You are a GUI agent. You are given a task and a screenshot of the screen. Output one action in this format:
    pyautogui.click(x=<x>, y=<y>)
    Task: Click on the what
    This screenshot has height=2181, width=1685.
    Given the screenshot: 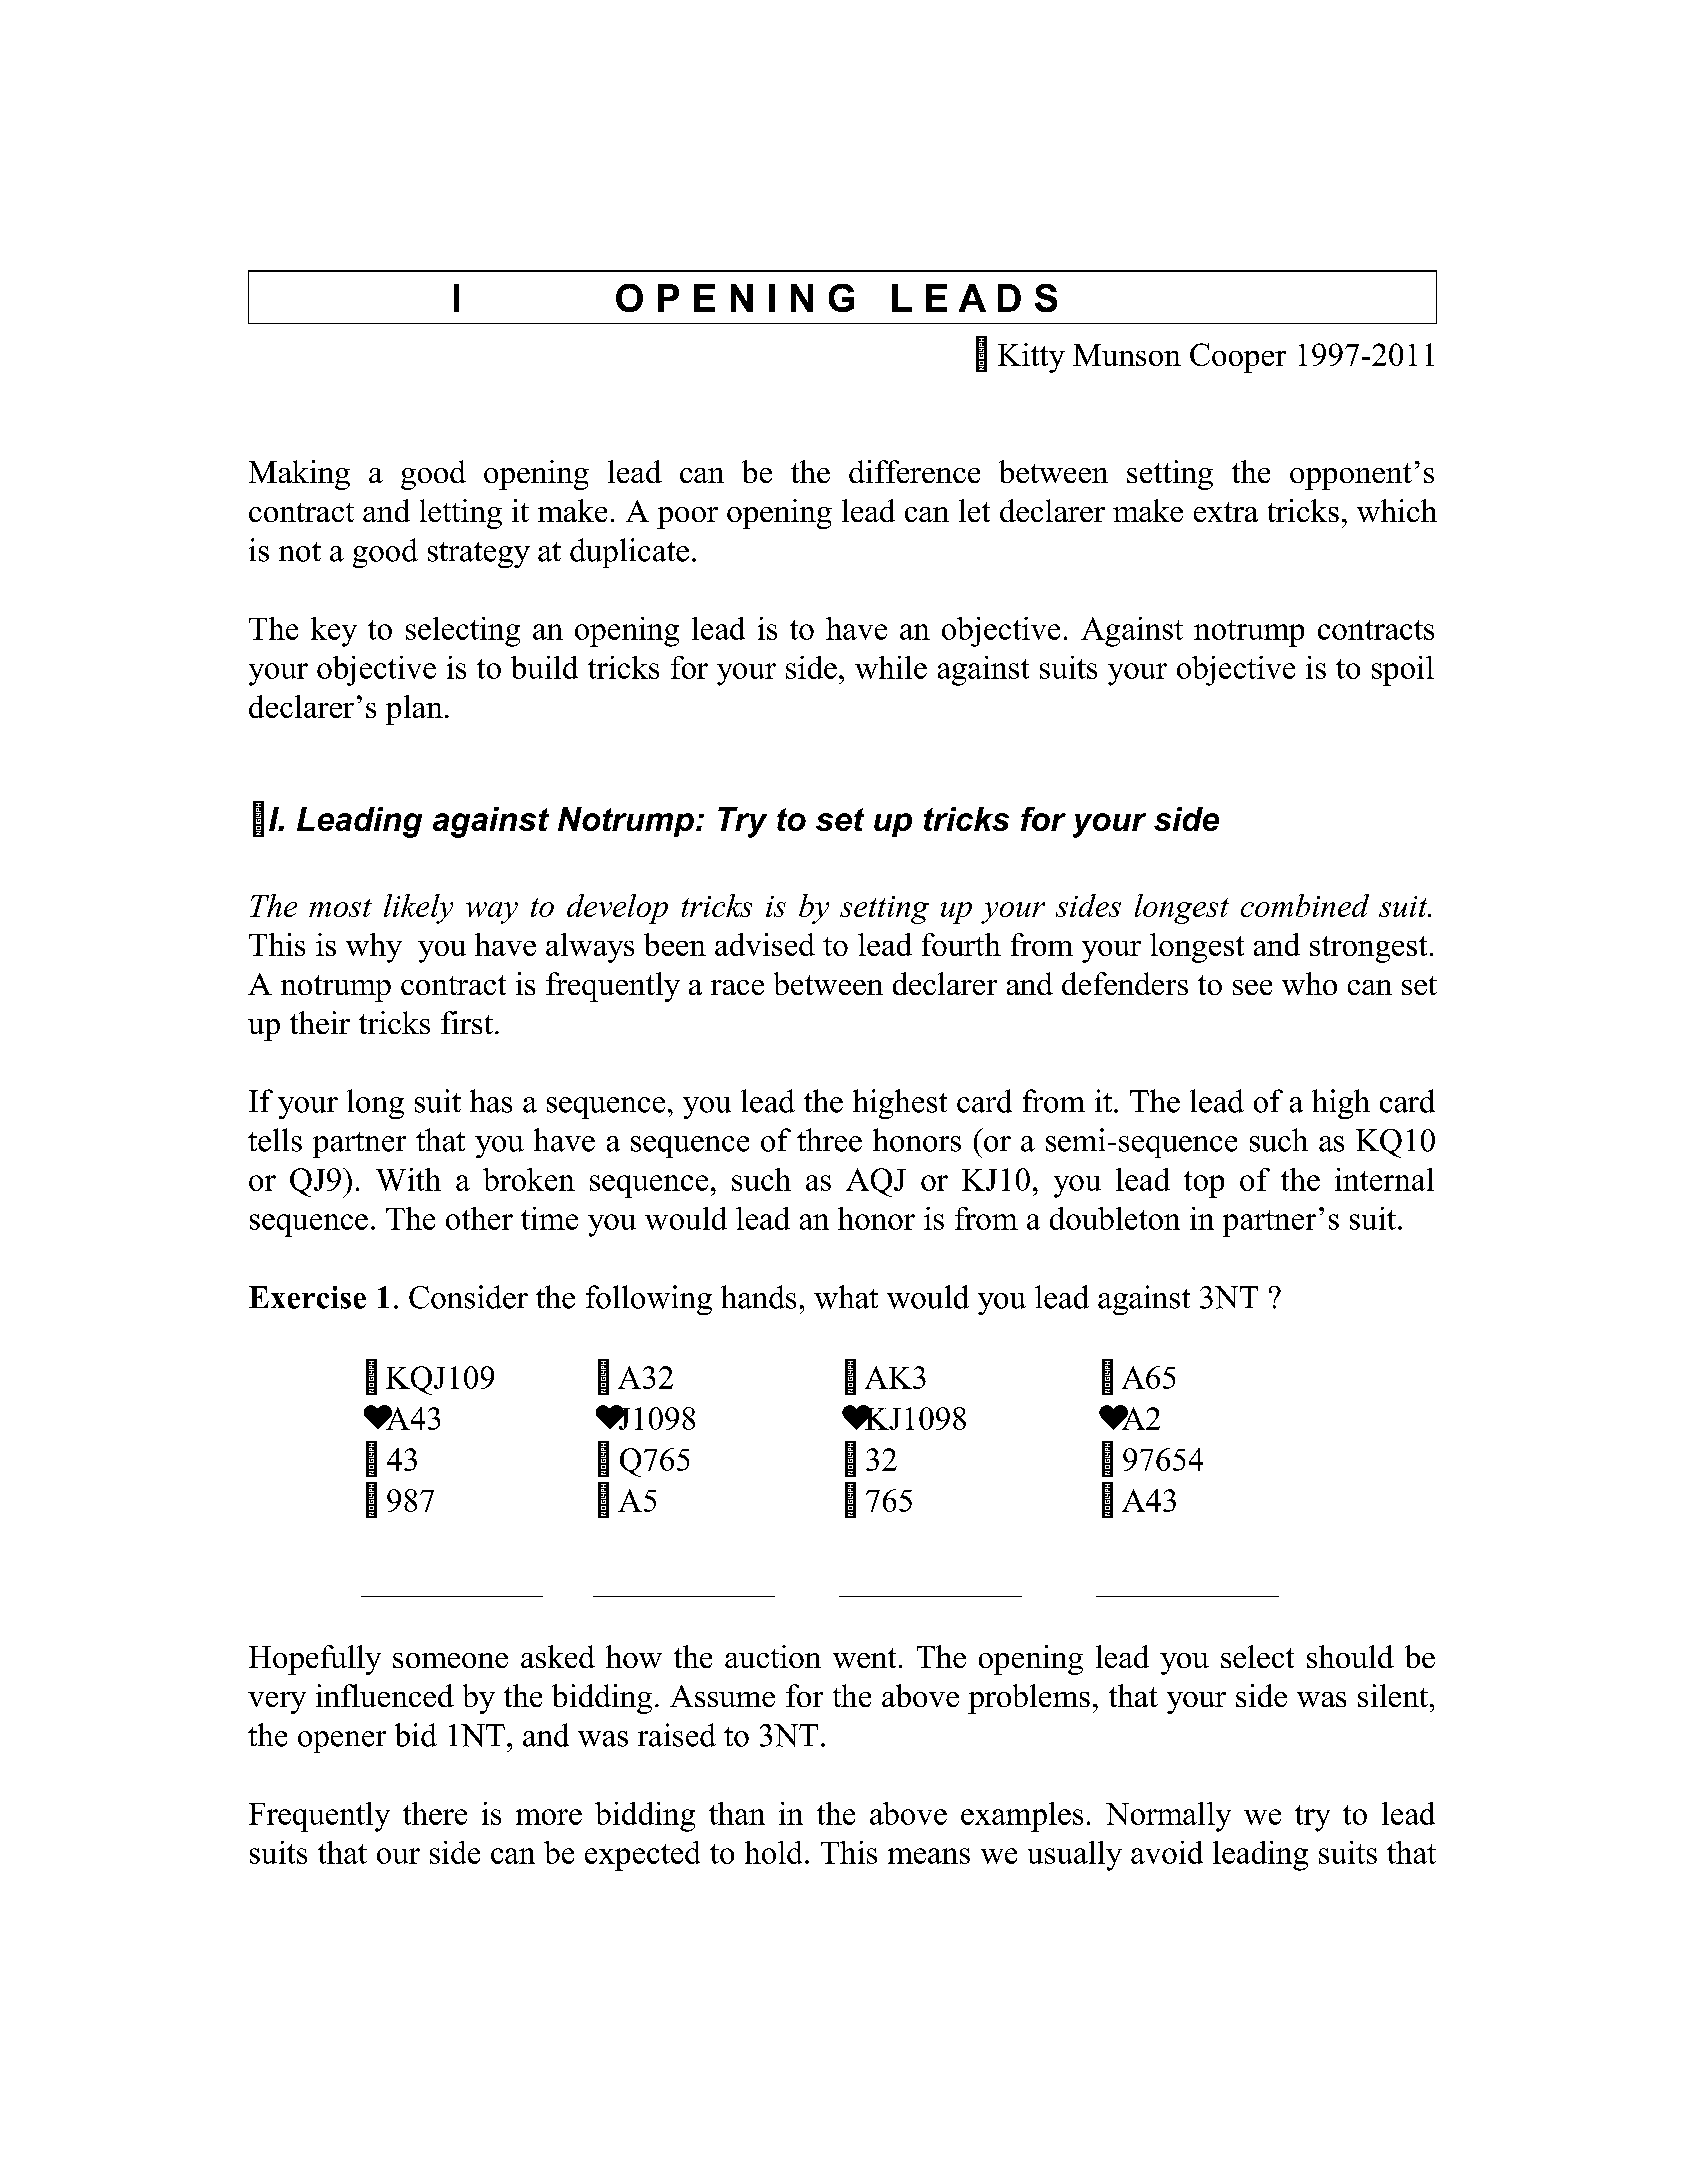 What is the action you would take?
    pyautogui.click(x=846, y=1297)
